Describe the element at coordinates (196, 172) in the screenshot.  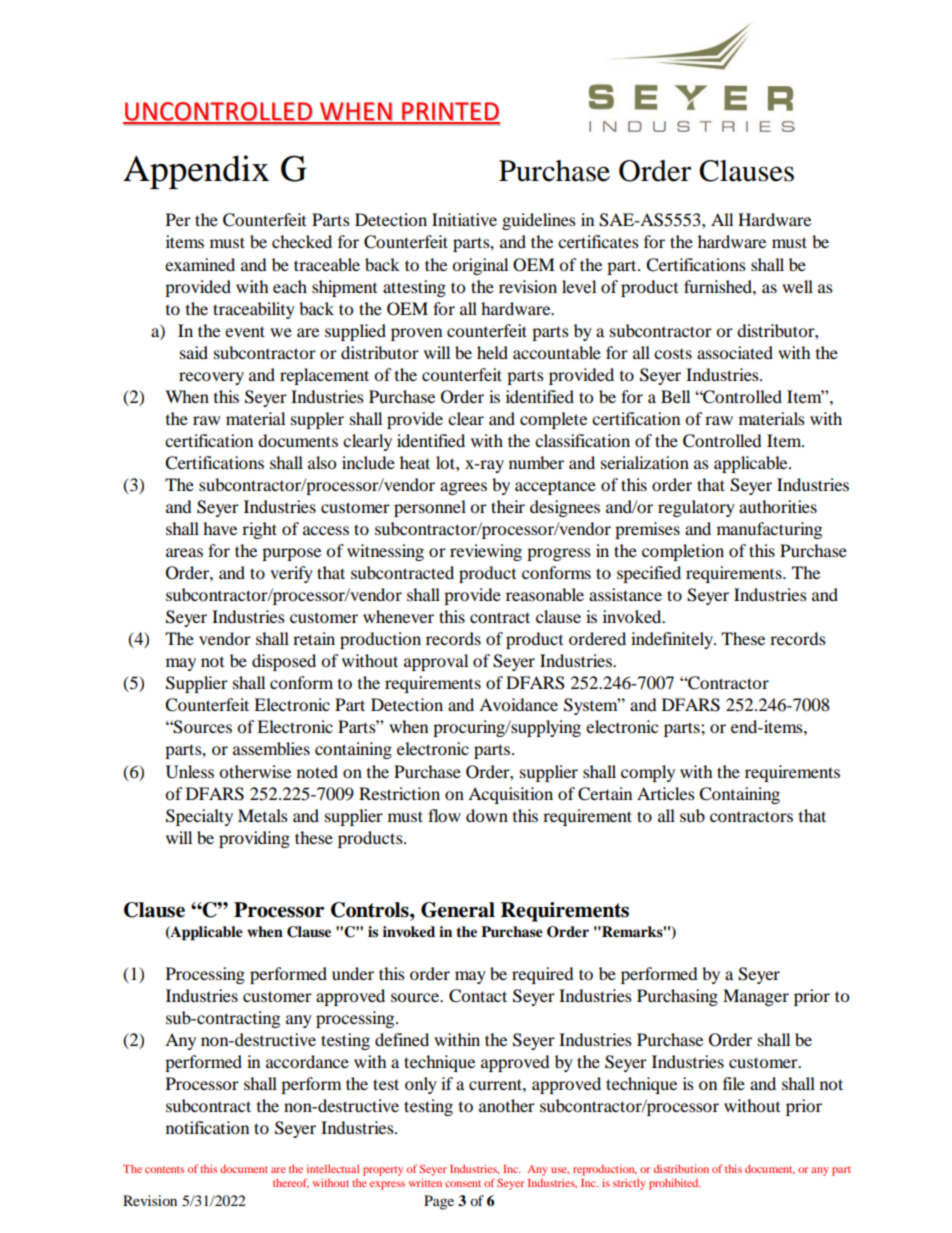
I see `Appendix` at that location.
